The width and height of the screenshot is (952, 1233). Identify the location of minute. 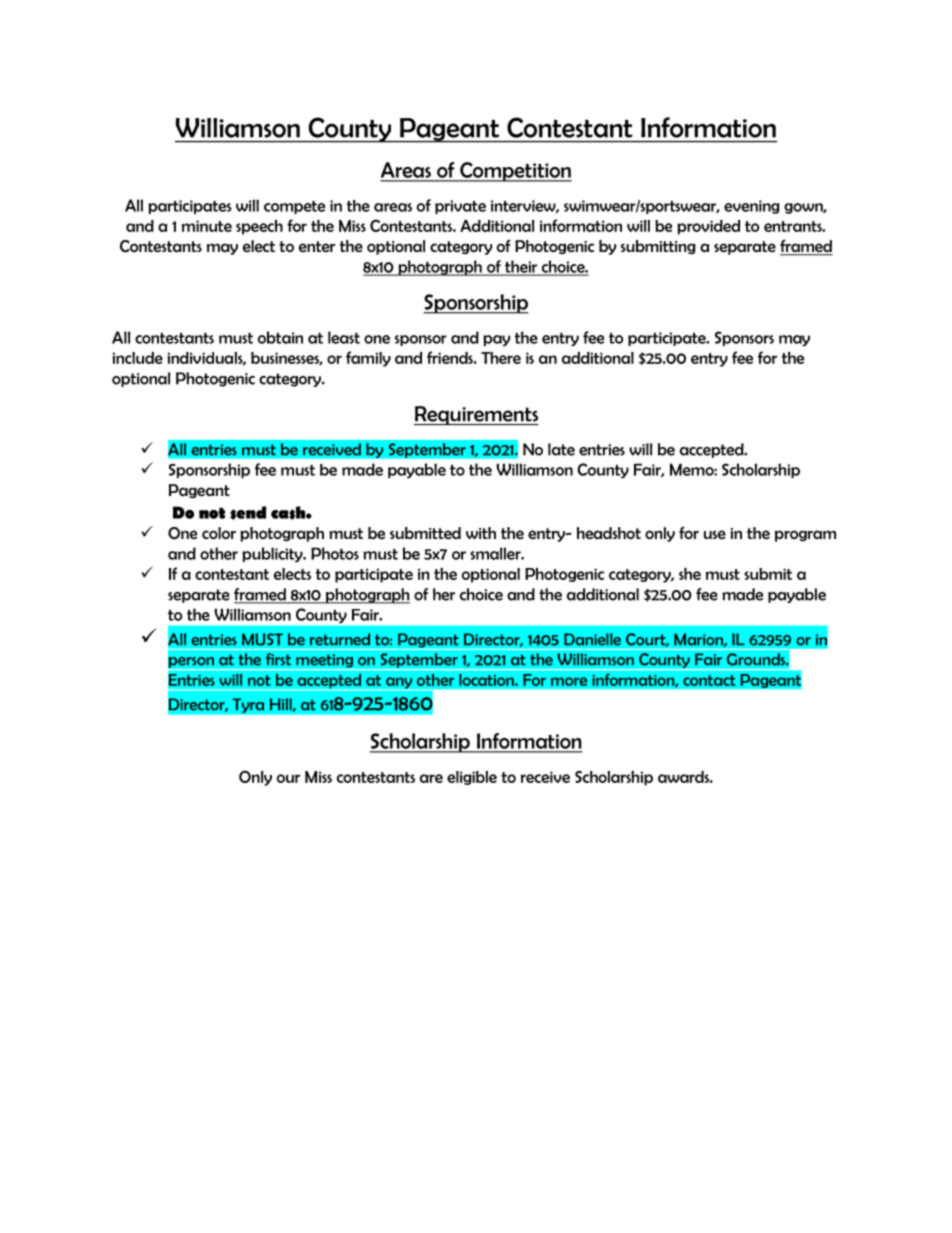
(207, 226).
